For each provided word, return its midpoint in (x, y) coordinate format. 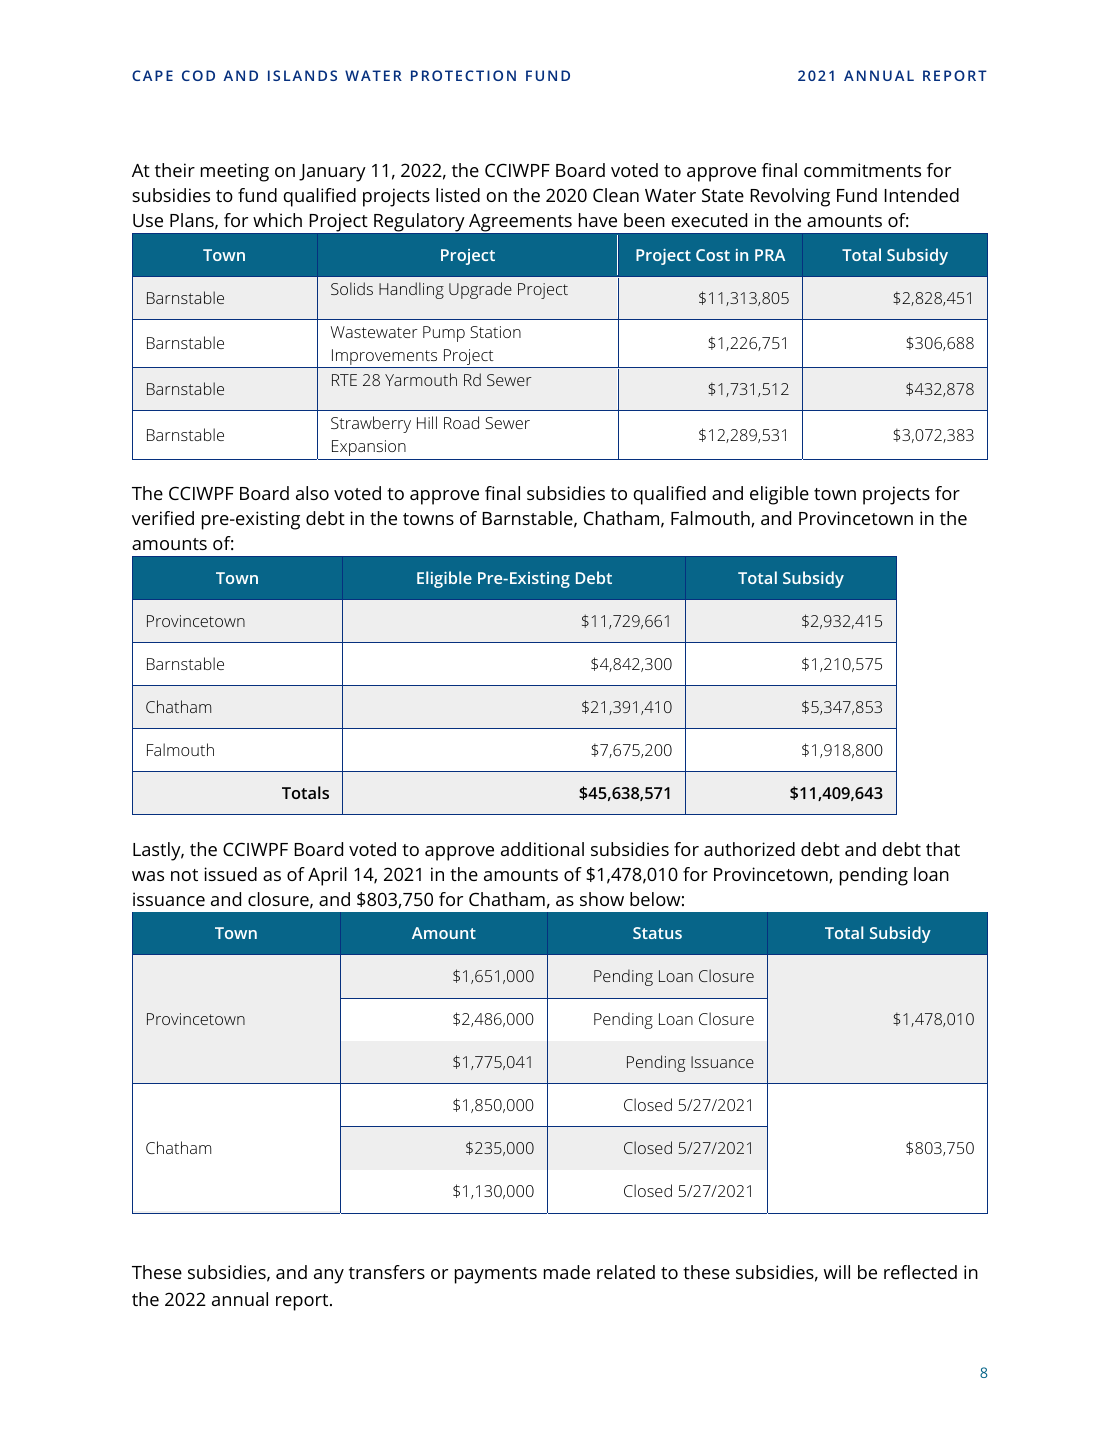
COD (198, 75)
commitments (862, 170)
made (567, 1272)
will (837, 1272)
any (329, 1276)
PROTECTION (463, 75)
